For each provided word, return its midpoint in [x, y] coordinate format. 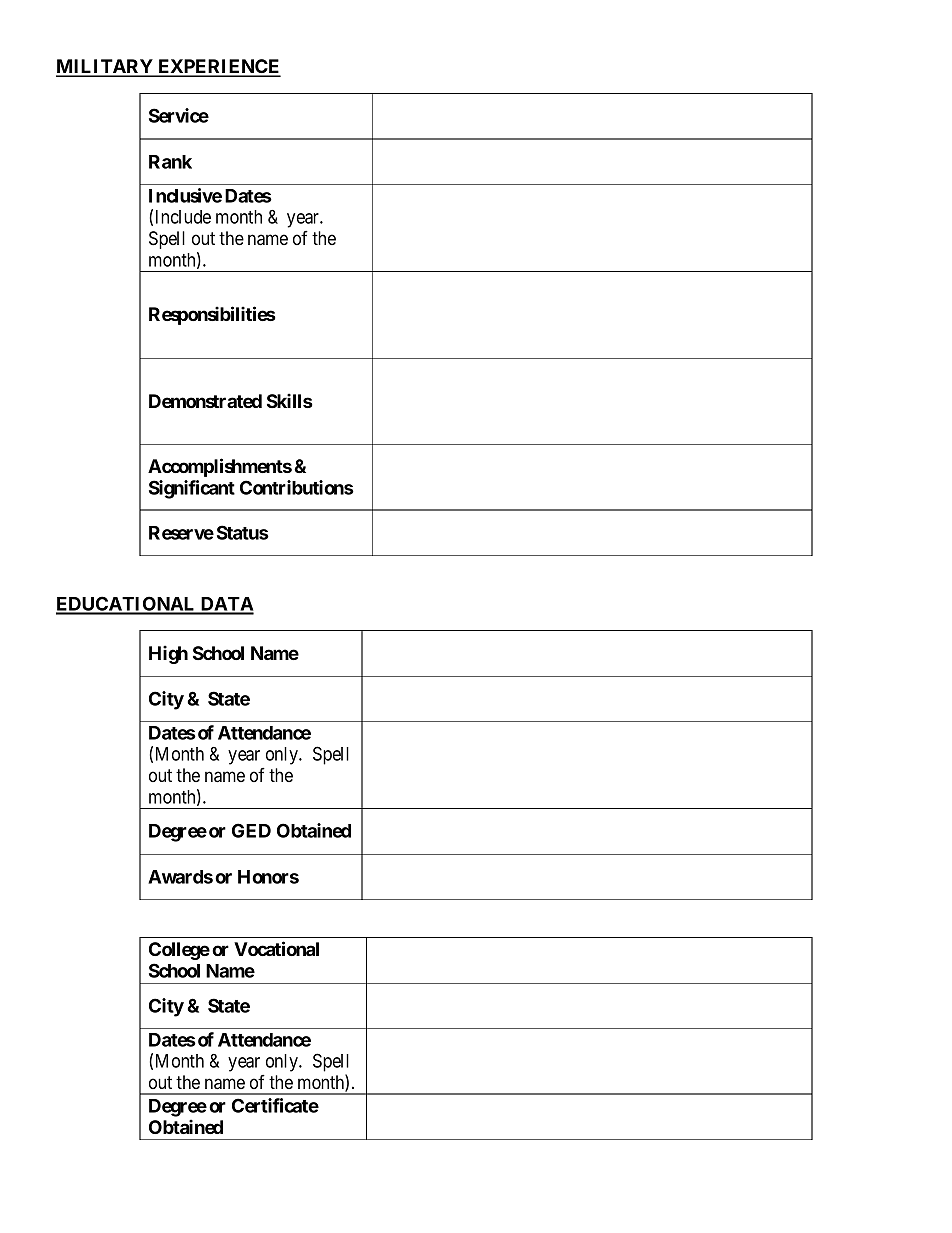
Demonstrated [205, 401]
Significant [192, 489]
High [168, 654]
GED [251, 830]
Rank [170, 162]
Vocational [276, 948]
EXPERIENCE [218, 67]
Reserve [181, 533]
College [179, 951]
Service [179, 115]
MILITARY [105, 67]
